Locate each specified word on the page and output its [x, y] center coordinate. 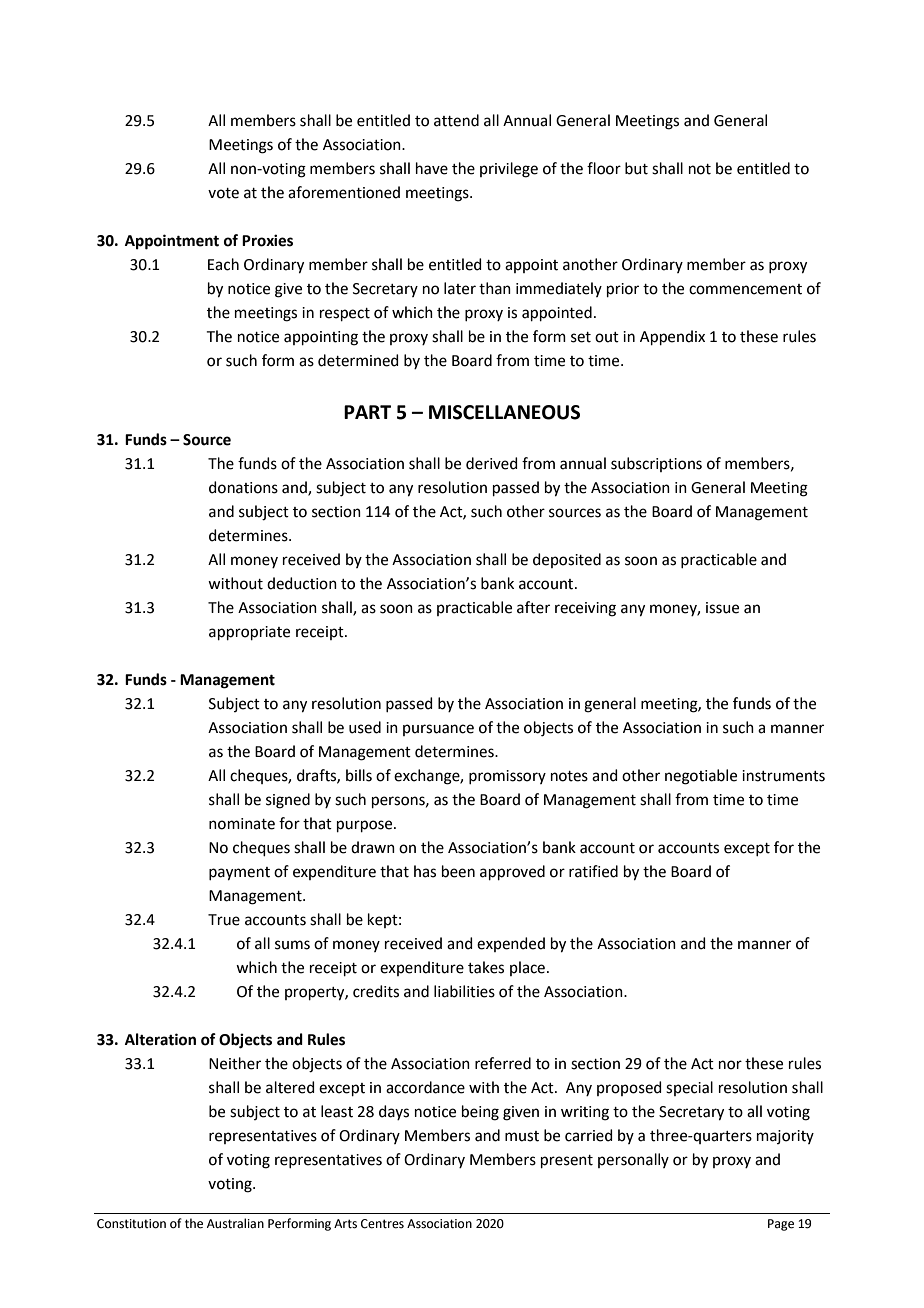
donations [243, 487]
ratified [593, 871]
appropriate [249, 633]
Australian [235, 1223]
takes [486, 967]
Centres [382, 1224]
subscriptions [656, 464]
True [224, 920]
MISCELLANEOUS [504, 412]
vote [223, 193]
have [432, 168]
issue [722, 608]
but [636, 168]
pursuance [438, 730]
